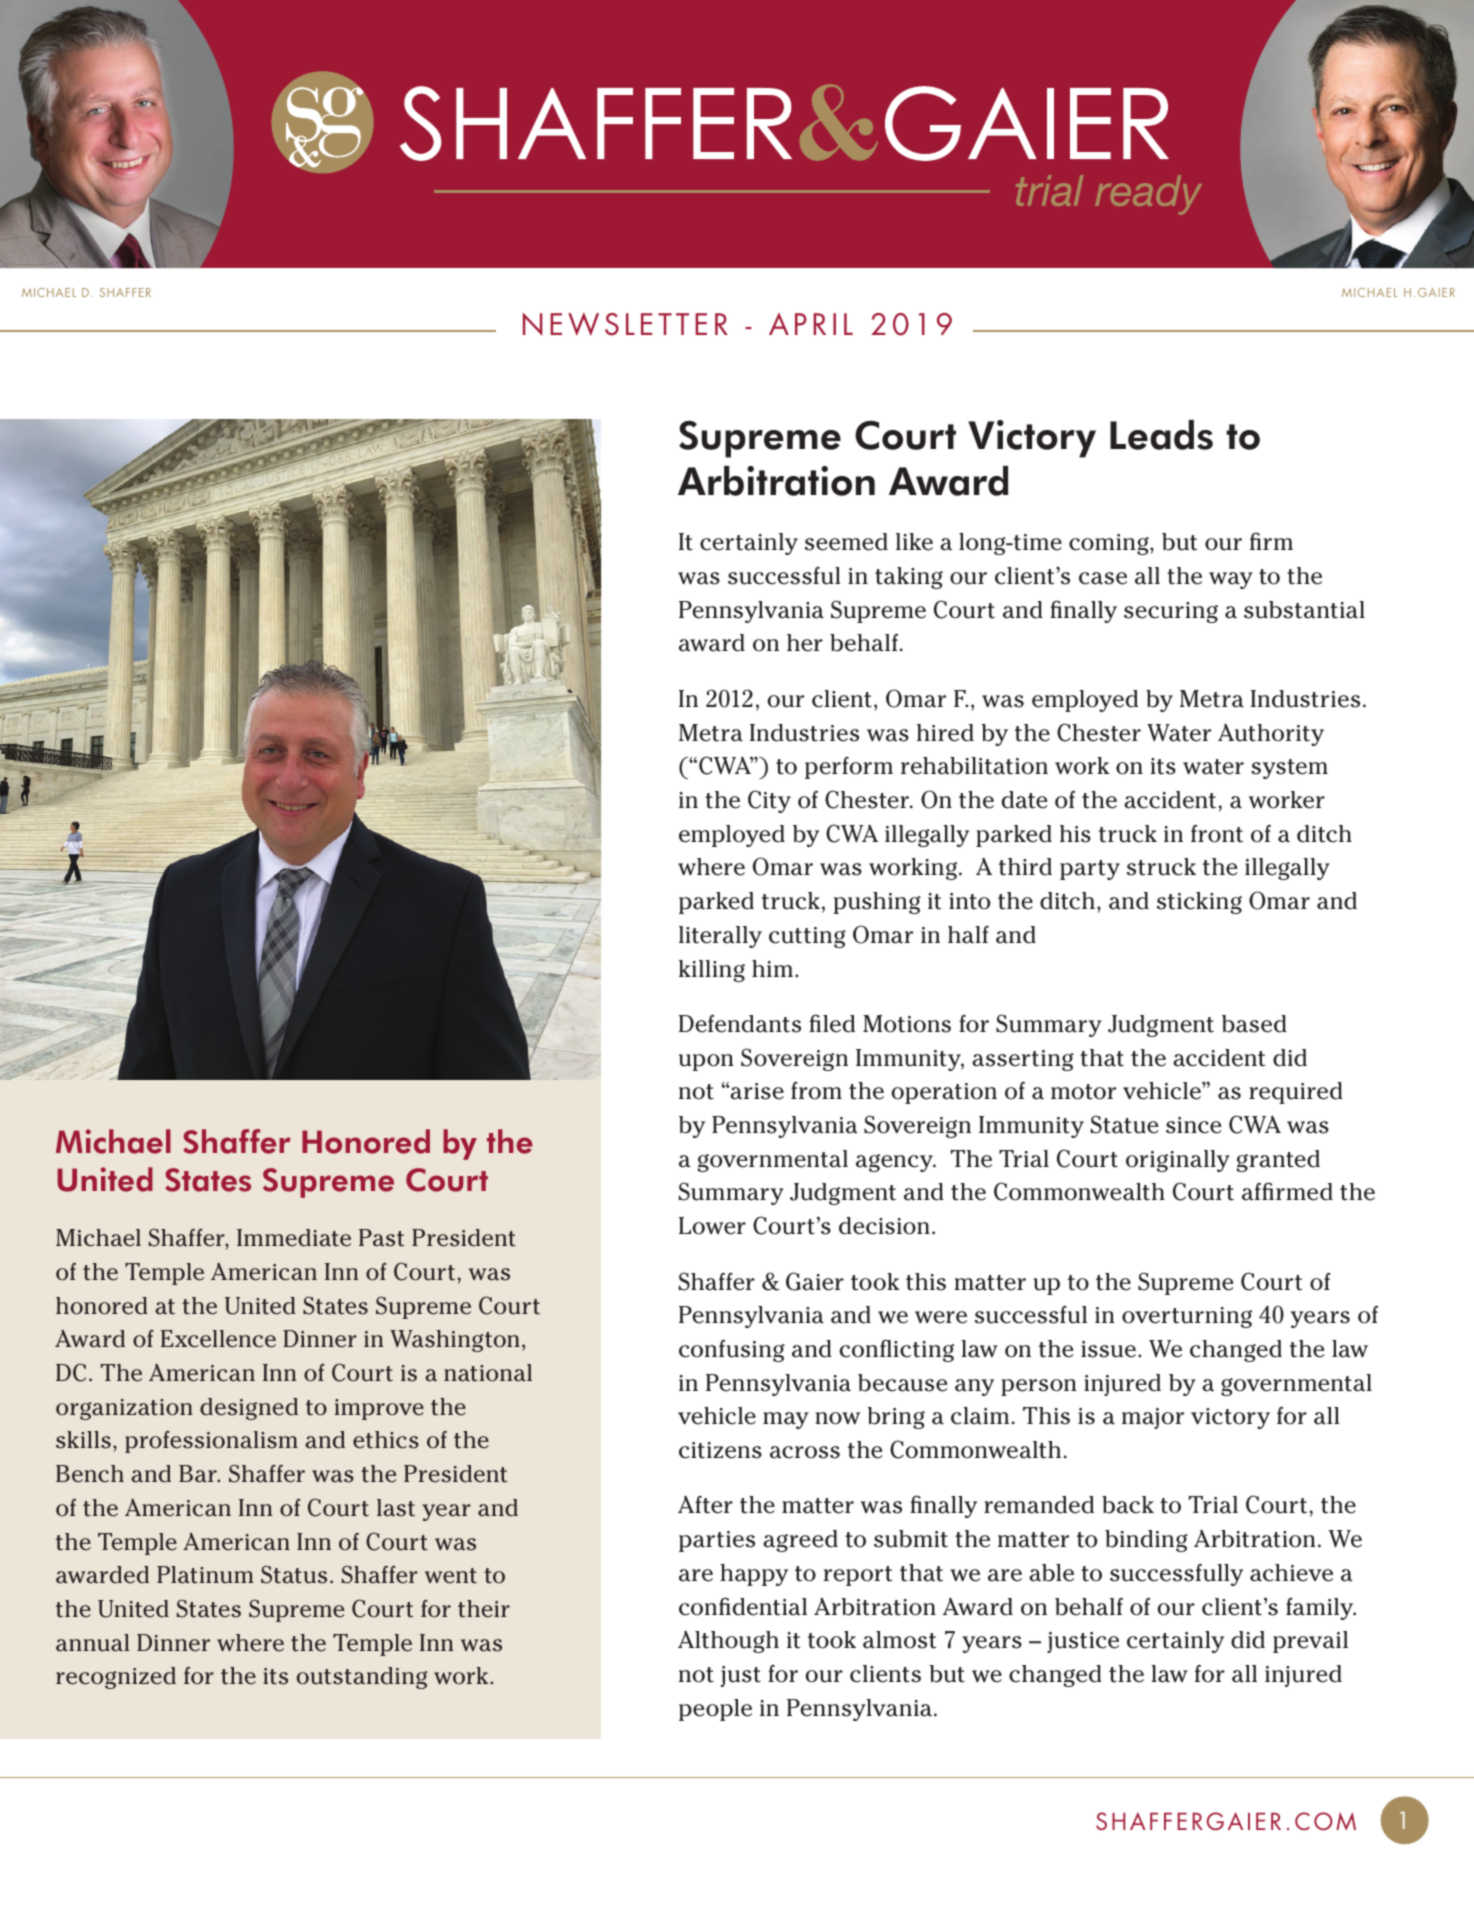  Describe the element at coordinates (1161, 435) in the image. I see `Leads` at that location.
